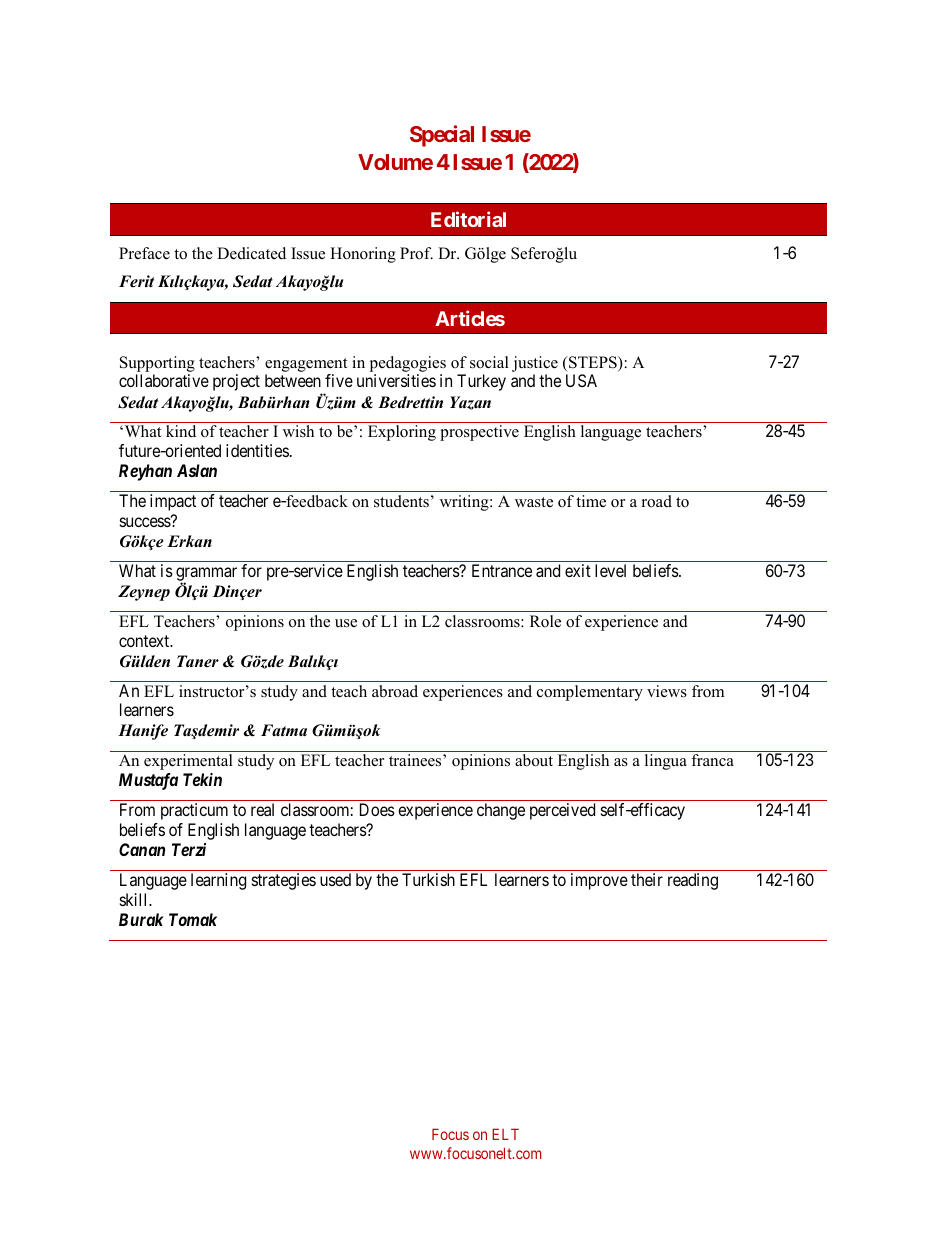 The image size is (952, 1233). I want to click on learning, so click(218, 881).
